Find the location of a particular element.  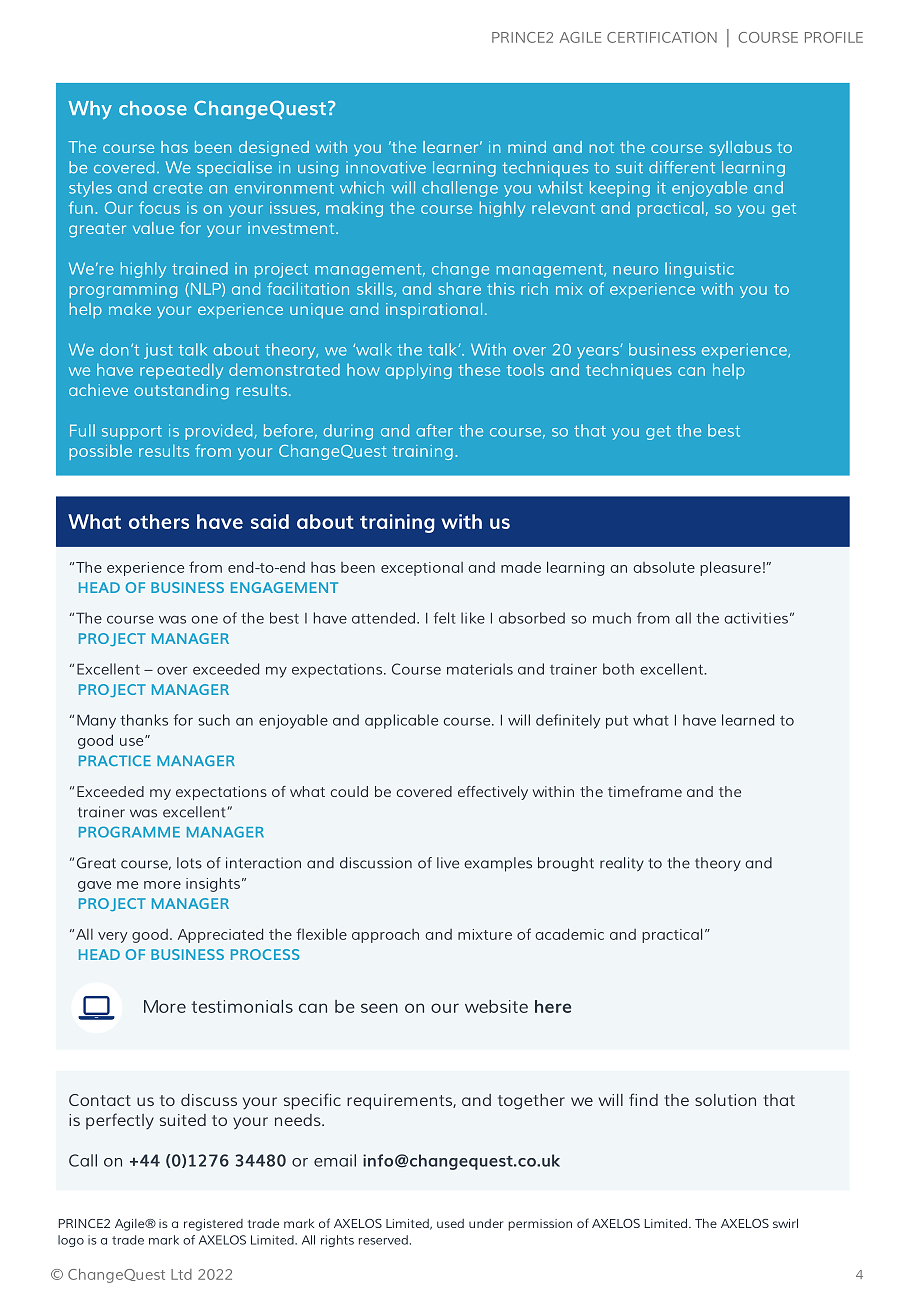

syllabus is located at coordinates (740, 148).
